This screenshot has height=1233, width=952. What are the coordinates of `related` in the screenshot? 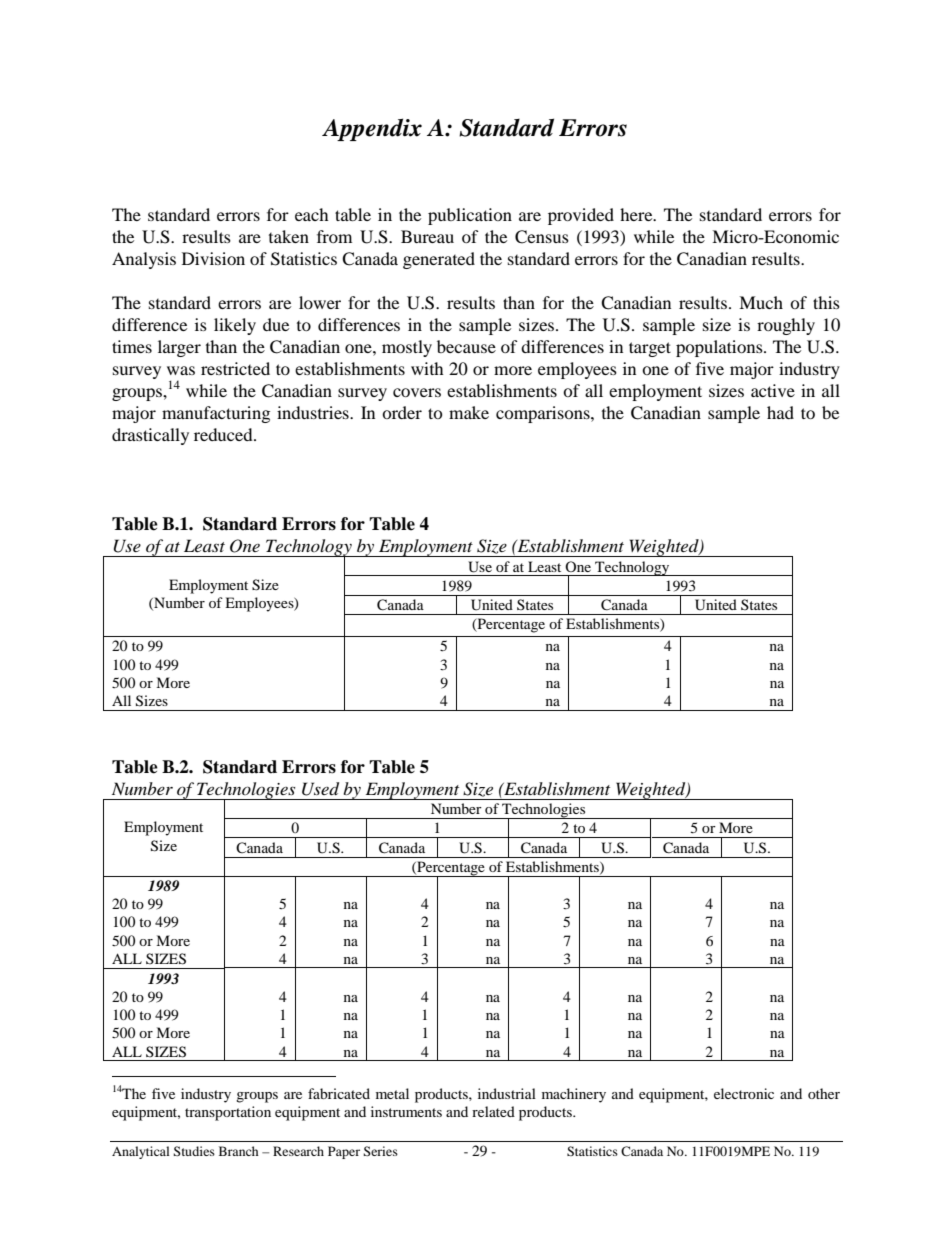 It's located at (493, 1111).
